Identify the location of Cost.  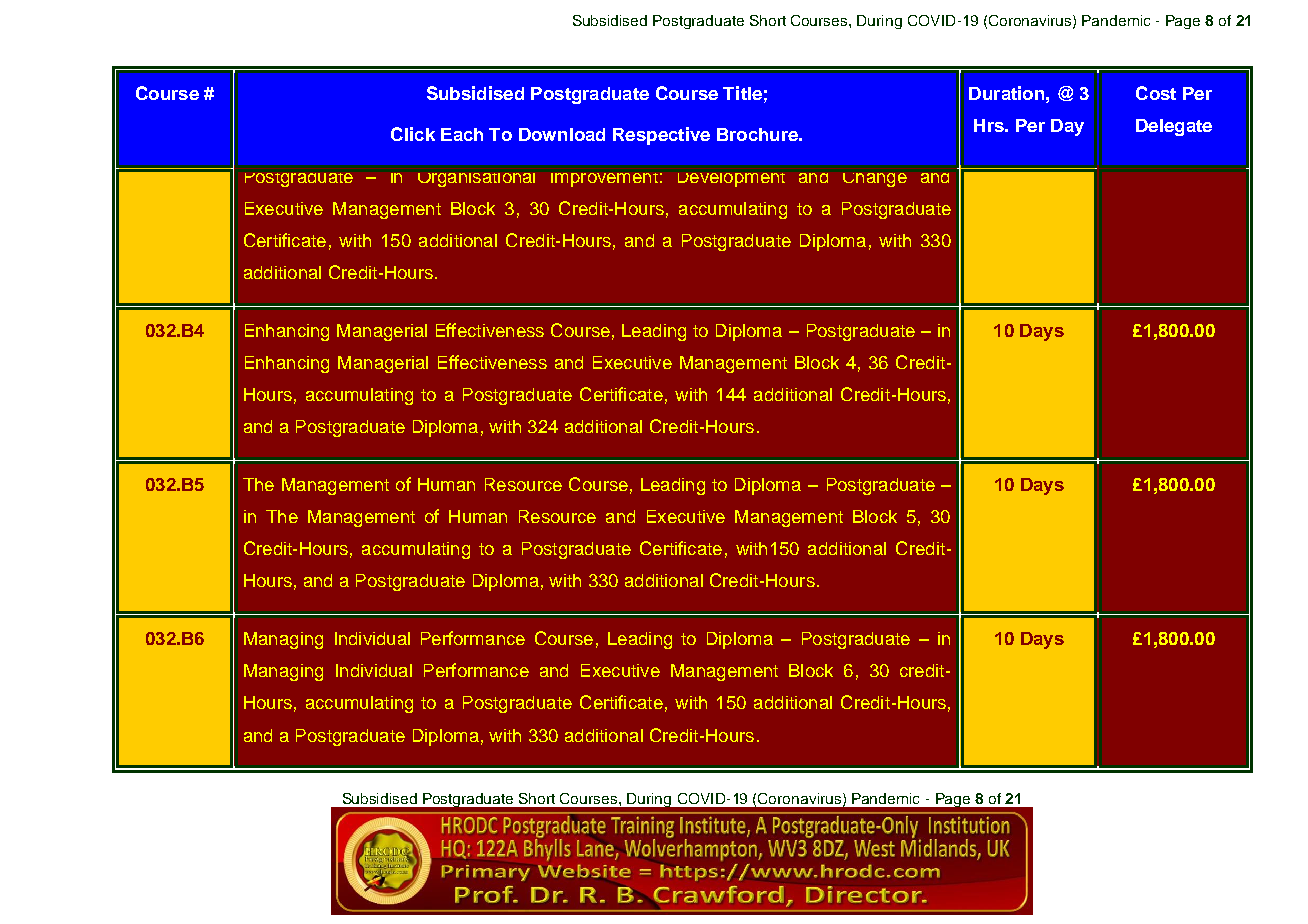
(1156, 93).
